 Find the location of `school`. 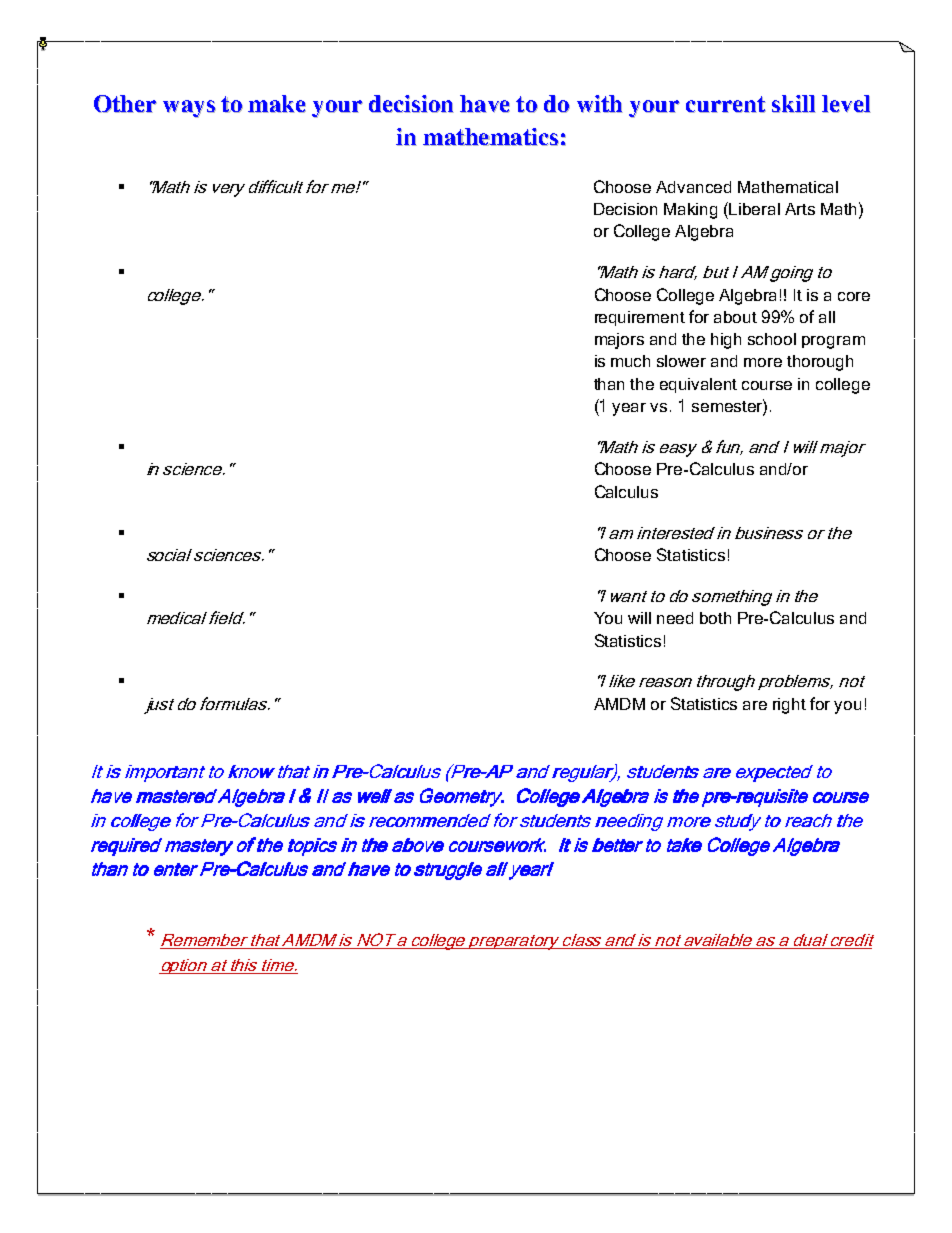

school is located at coordinates (772, 339).
